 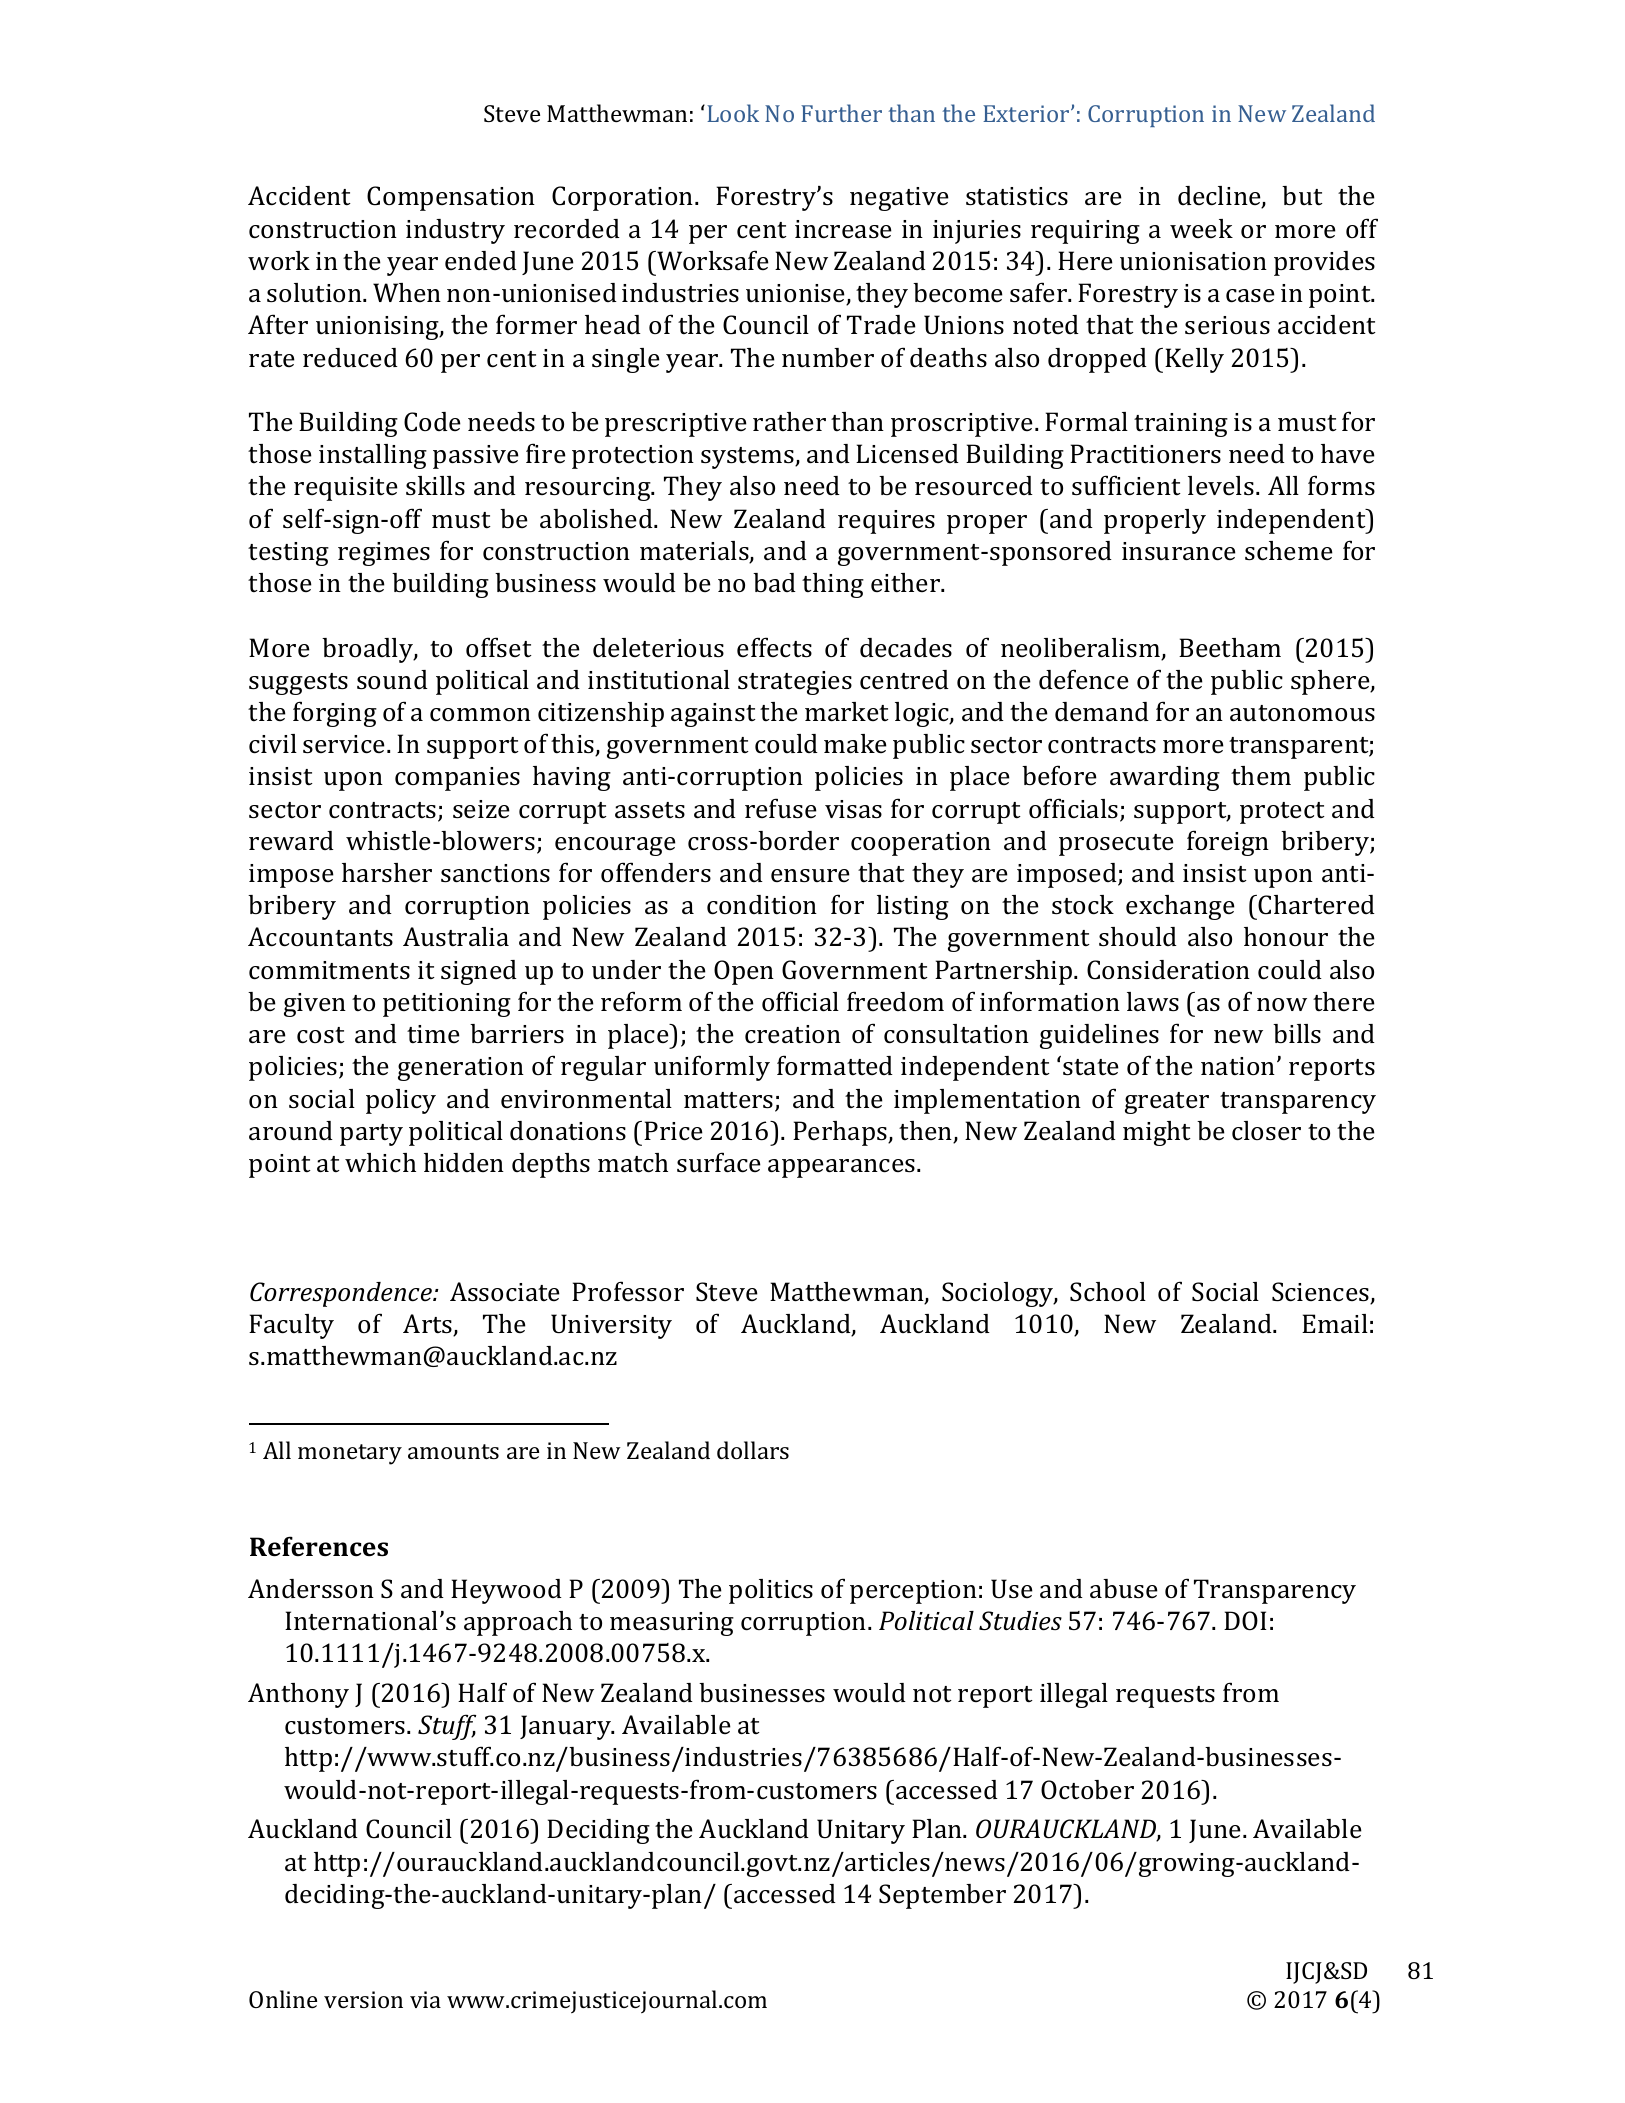 I want to click on Email, so click(x=1335, y=1324).
